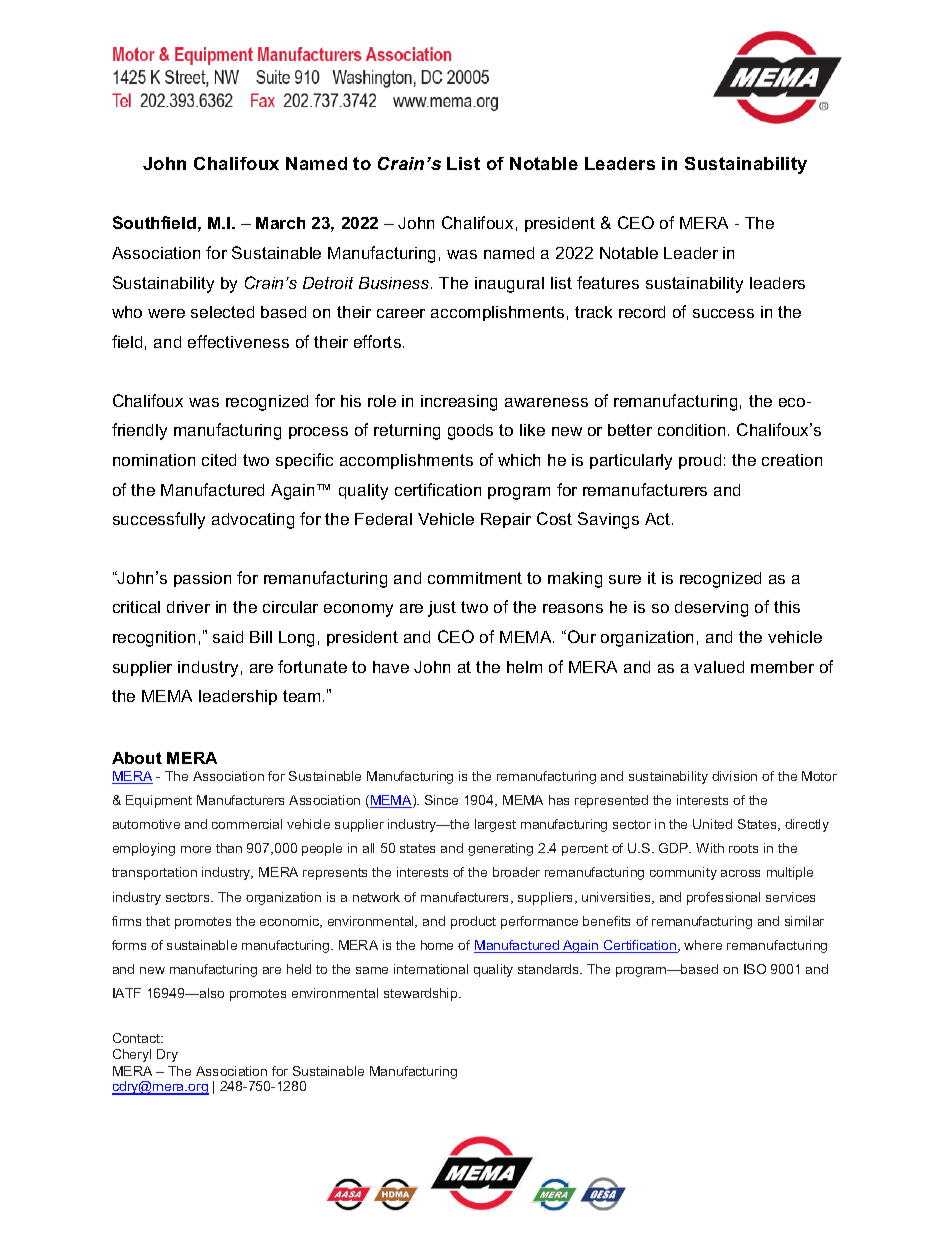  What do you see at coordinates (755, 969) in the screenshot?
I see `ISO` at bounding box center [755, 969].
